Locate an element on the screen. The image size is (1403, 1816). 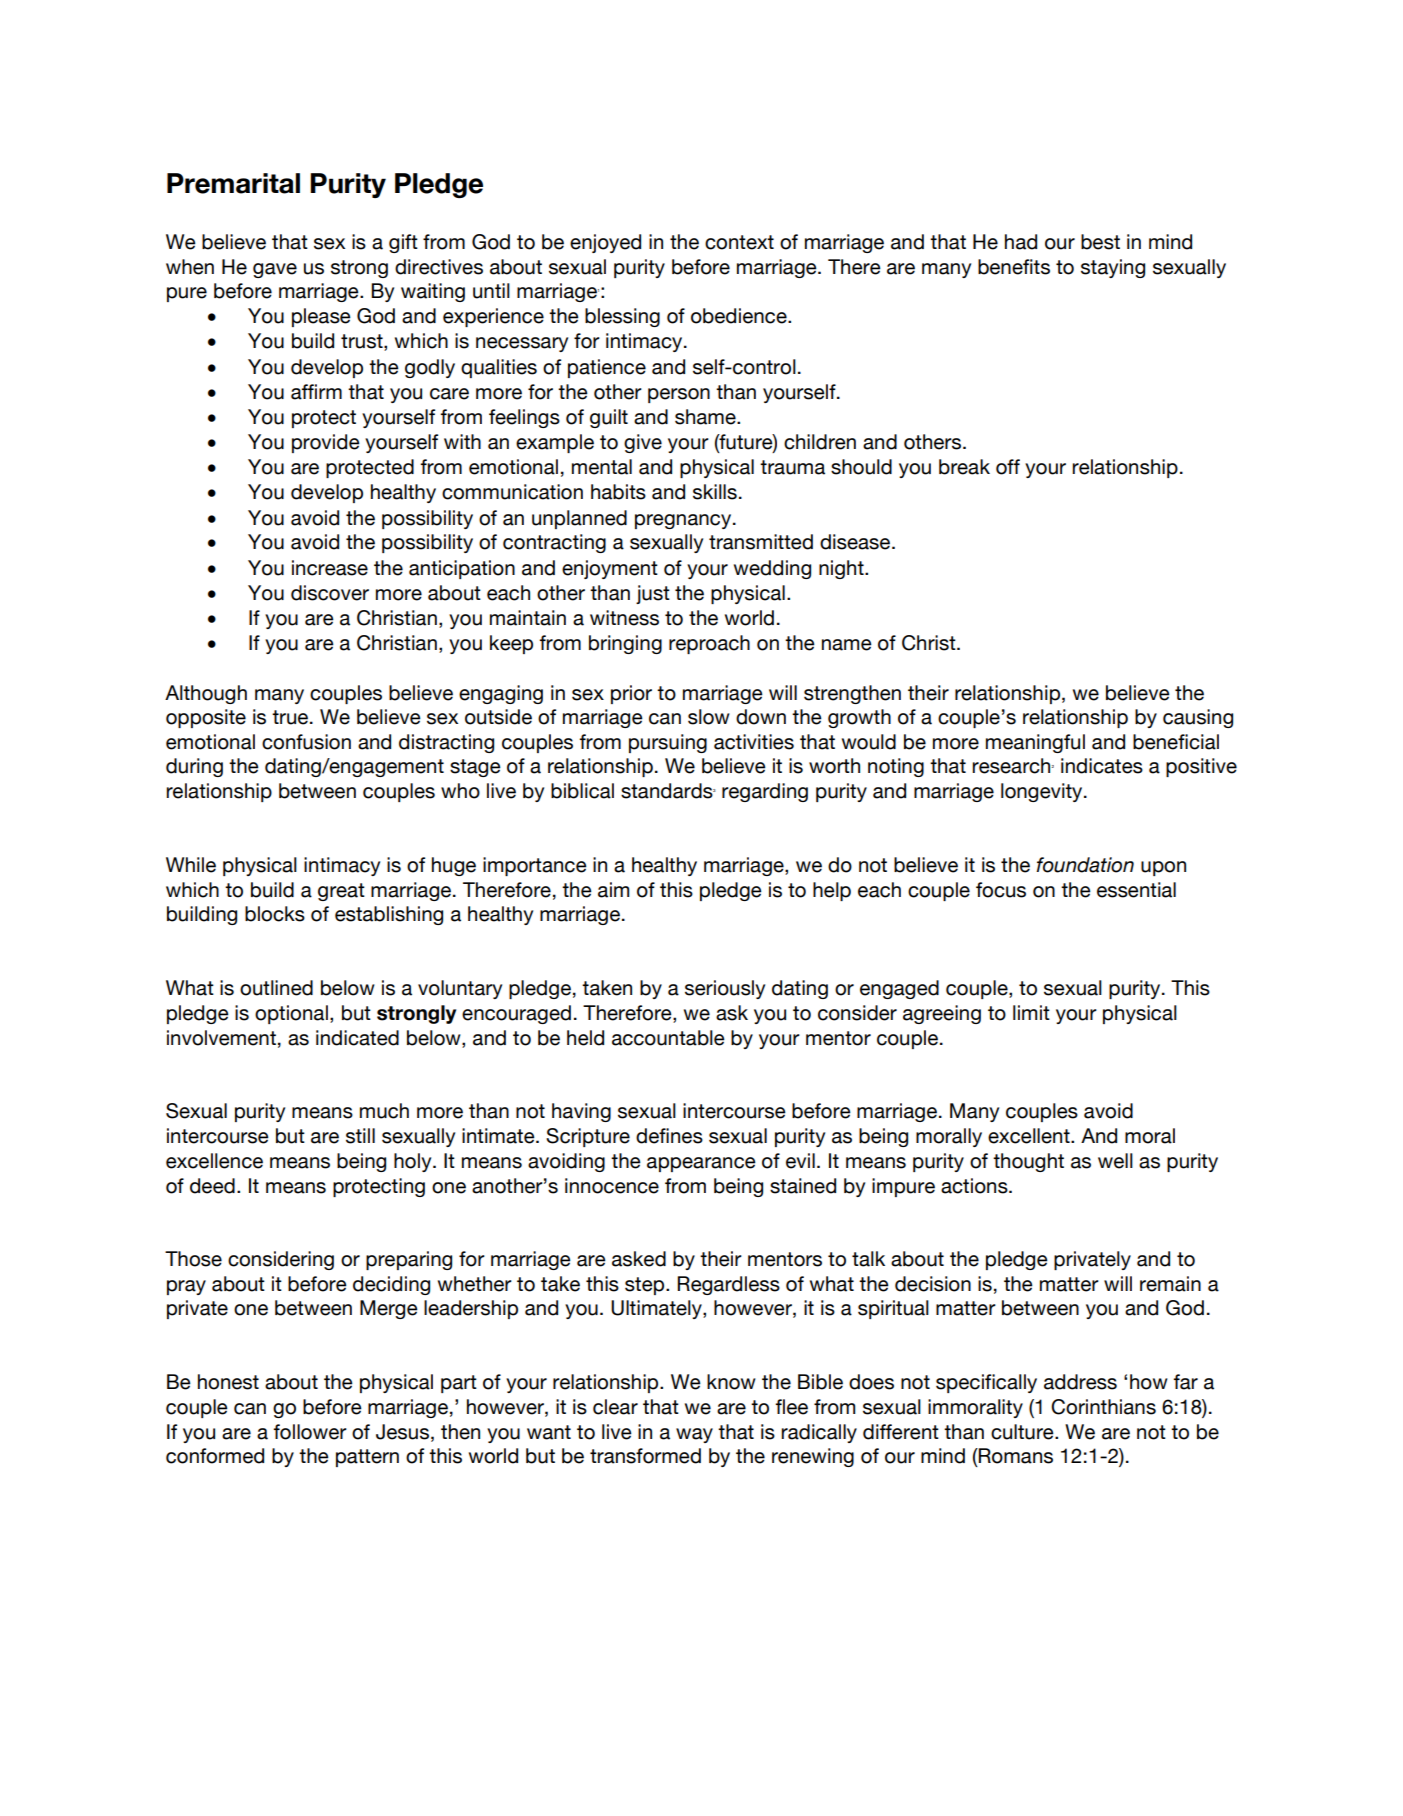
follower is located at coordinates (310, 1432).
